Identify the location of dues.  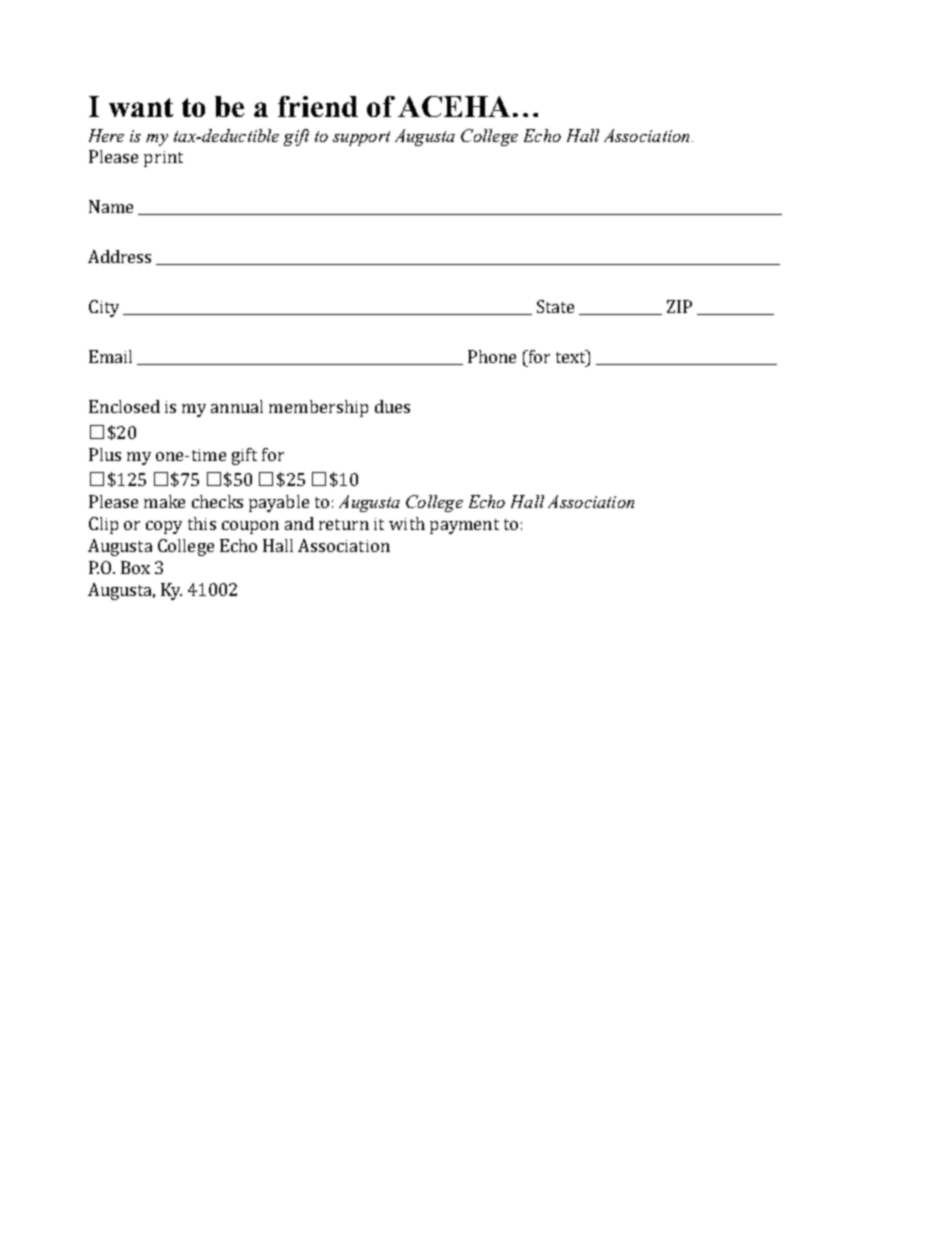
(392, 406).
